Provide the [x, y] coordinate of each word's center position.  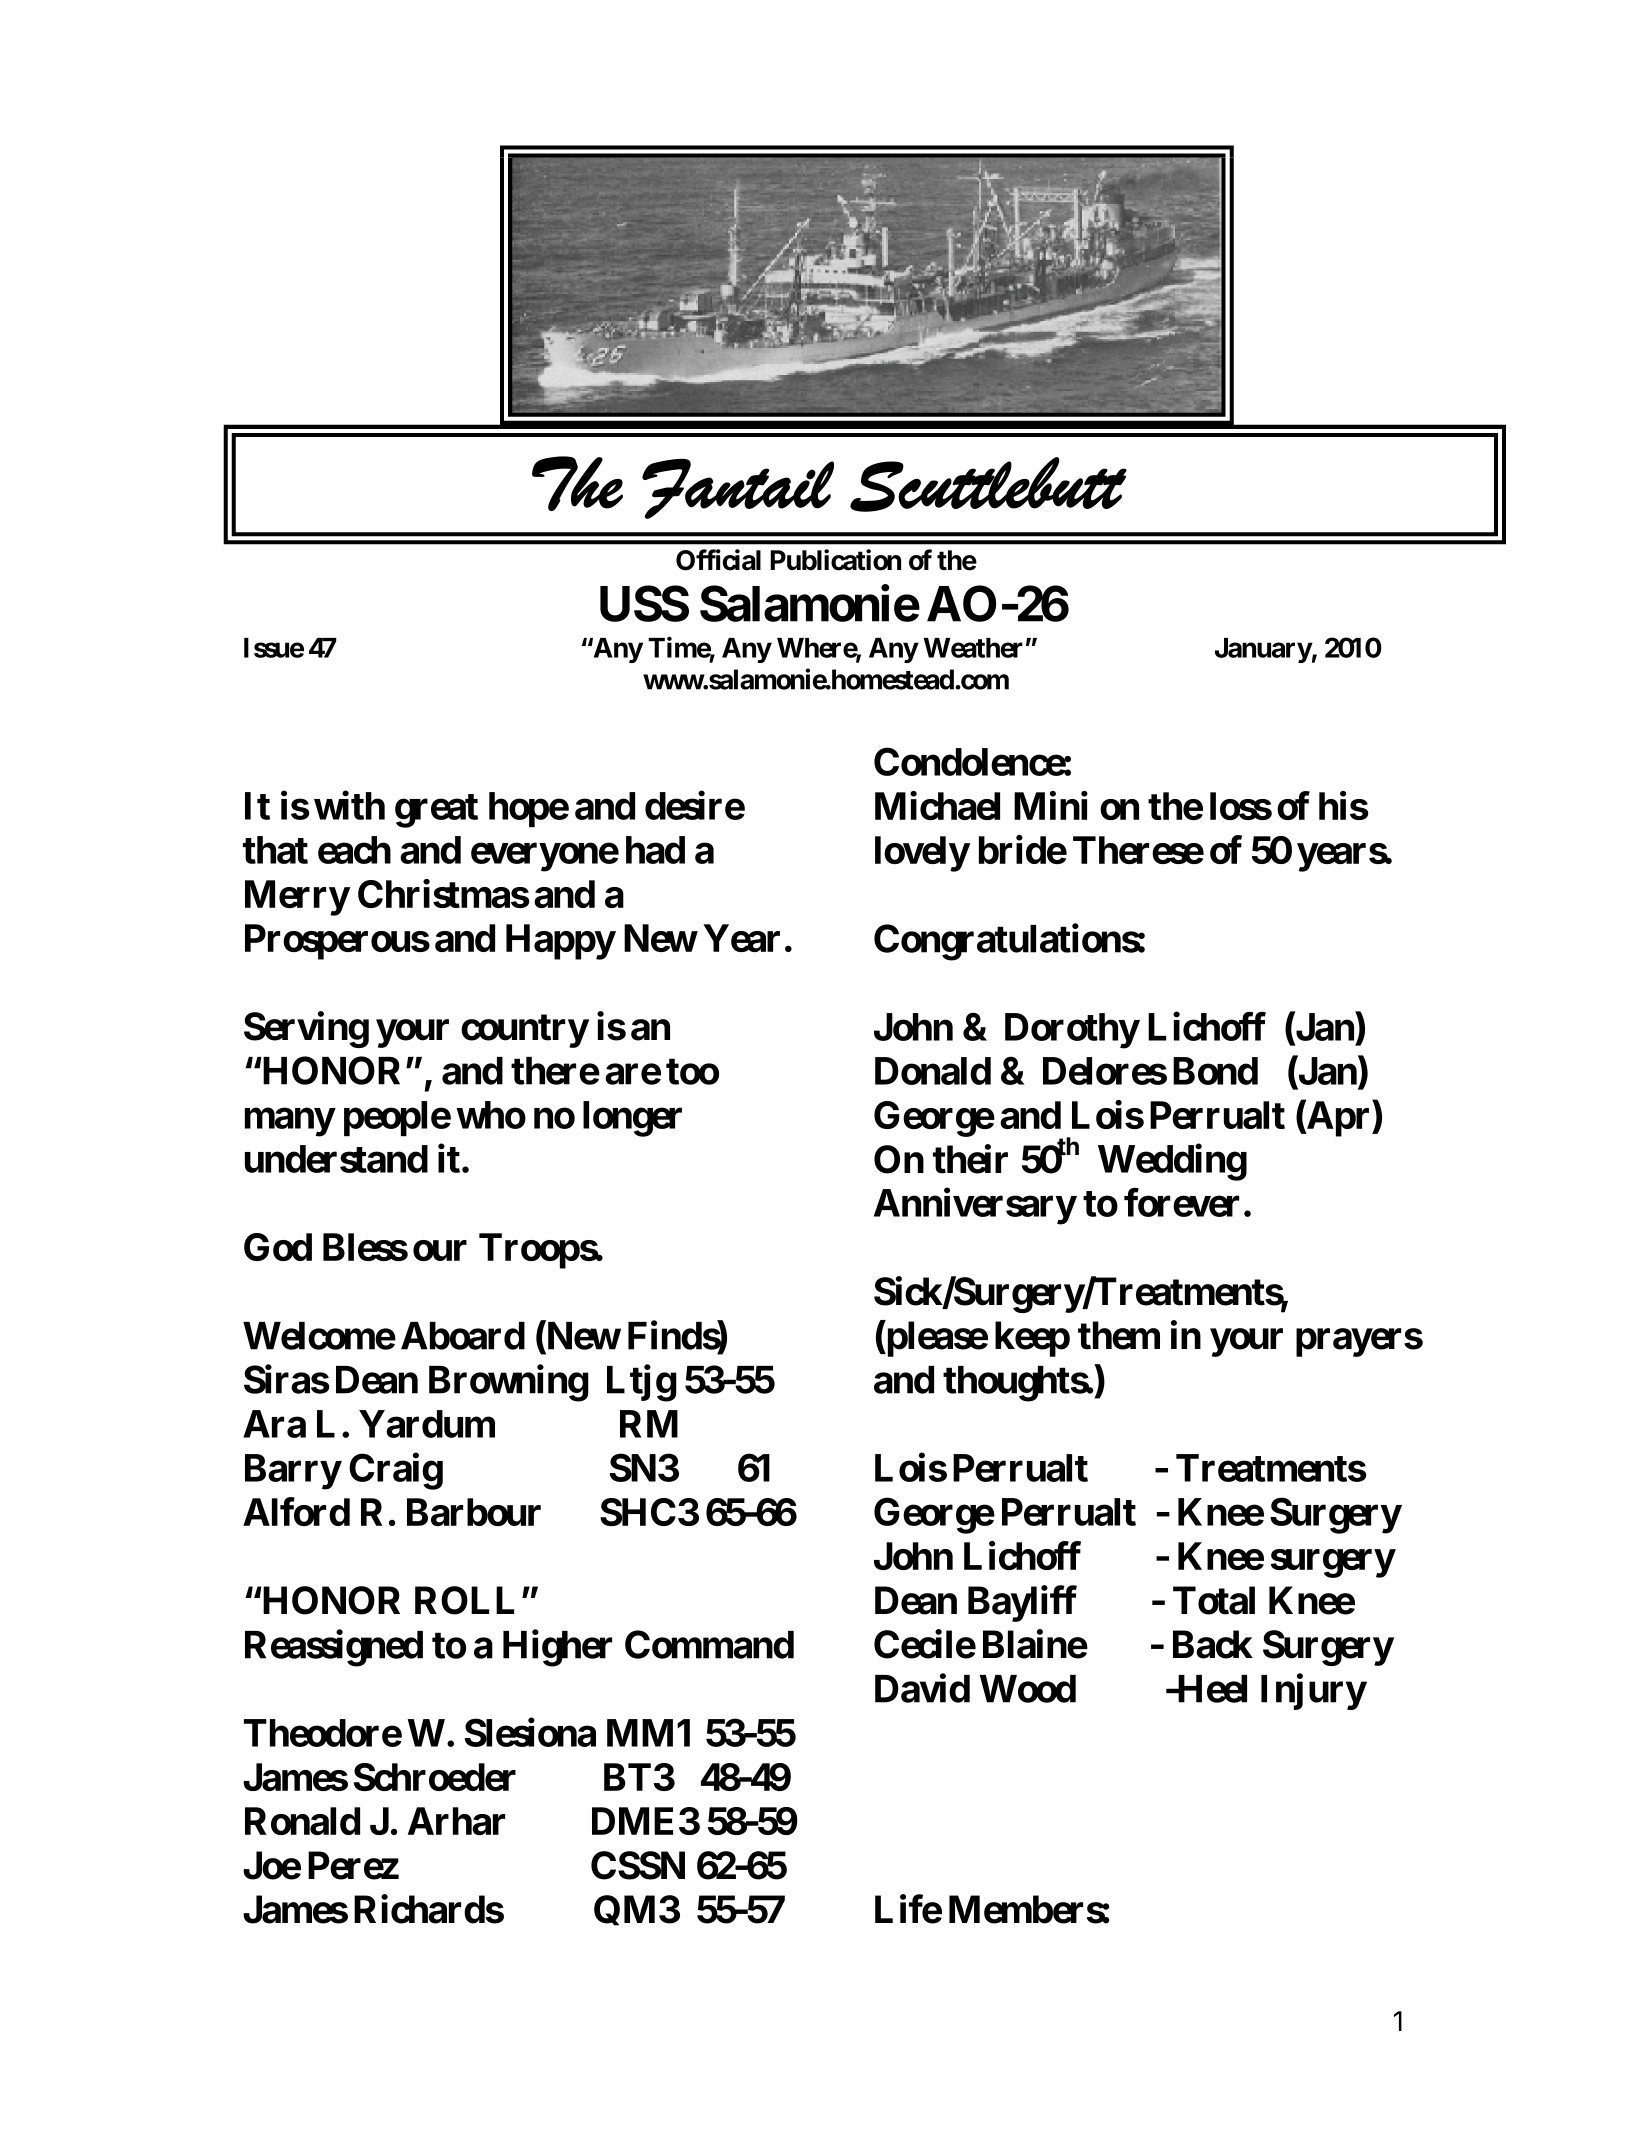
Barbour [474, 1512]
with [349, 805]
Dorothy [1072, 1031]
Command [709, 1644]
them [1119, 1335]
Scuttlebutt [988, 484]
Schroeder [435, 1777]
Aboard [463, 1336]
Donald [933, 1071]
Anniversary [975, 1206]
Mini [1051, 805]
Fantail [738, 489]
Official [718, 560]
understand [336, 1159]
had [655, 850]
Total [1214, 1600]
